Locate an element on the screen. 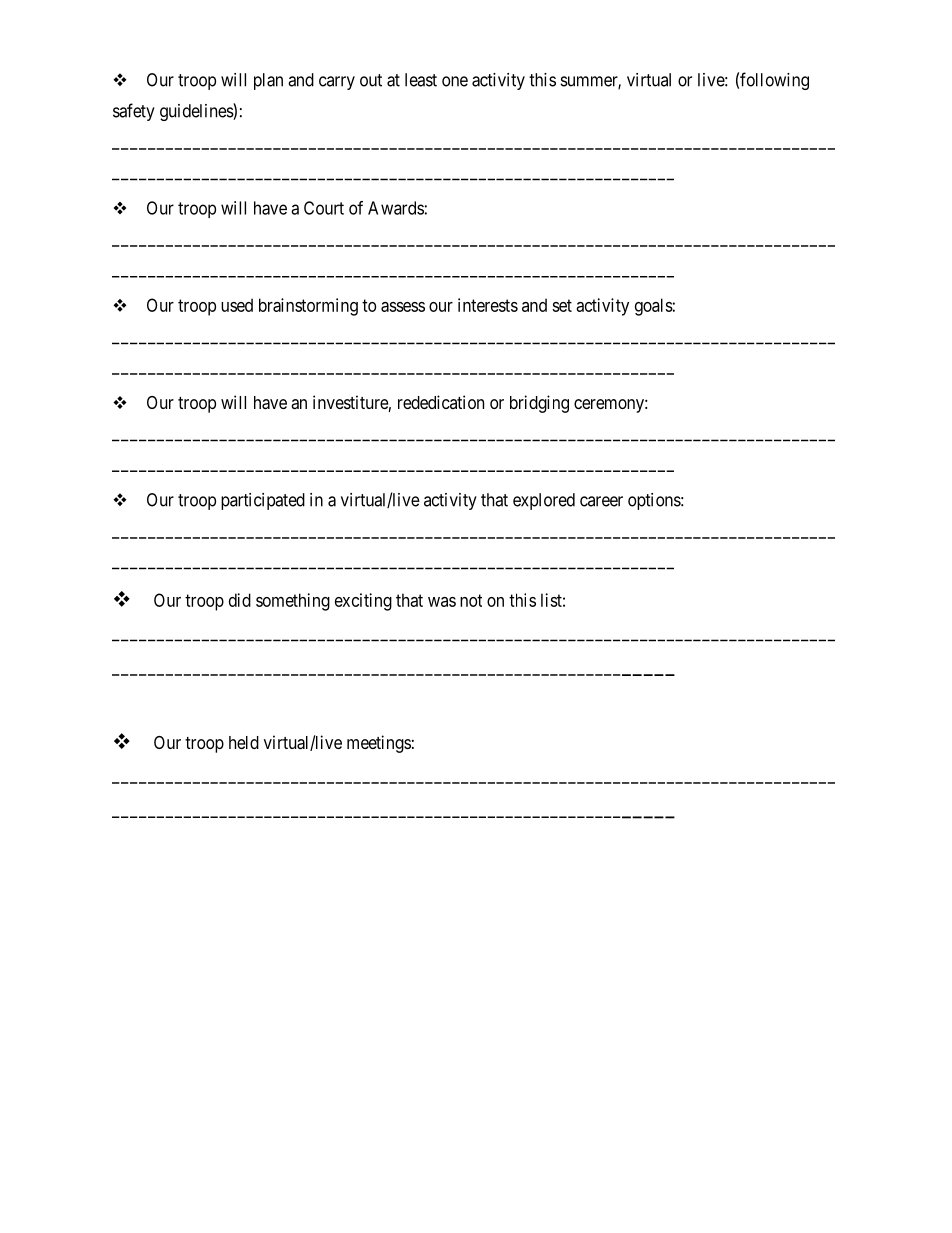 The width and height of the screenshot is (952, 1233). one is located at coordinates (455, 81).
